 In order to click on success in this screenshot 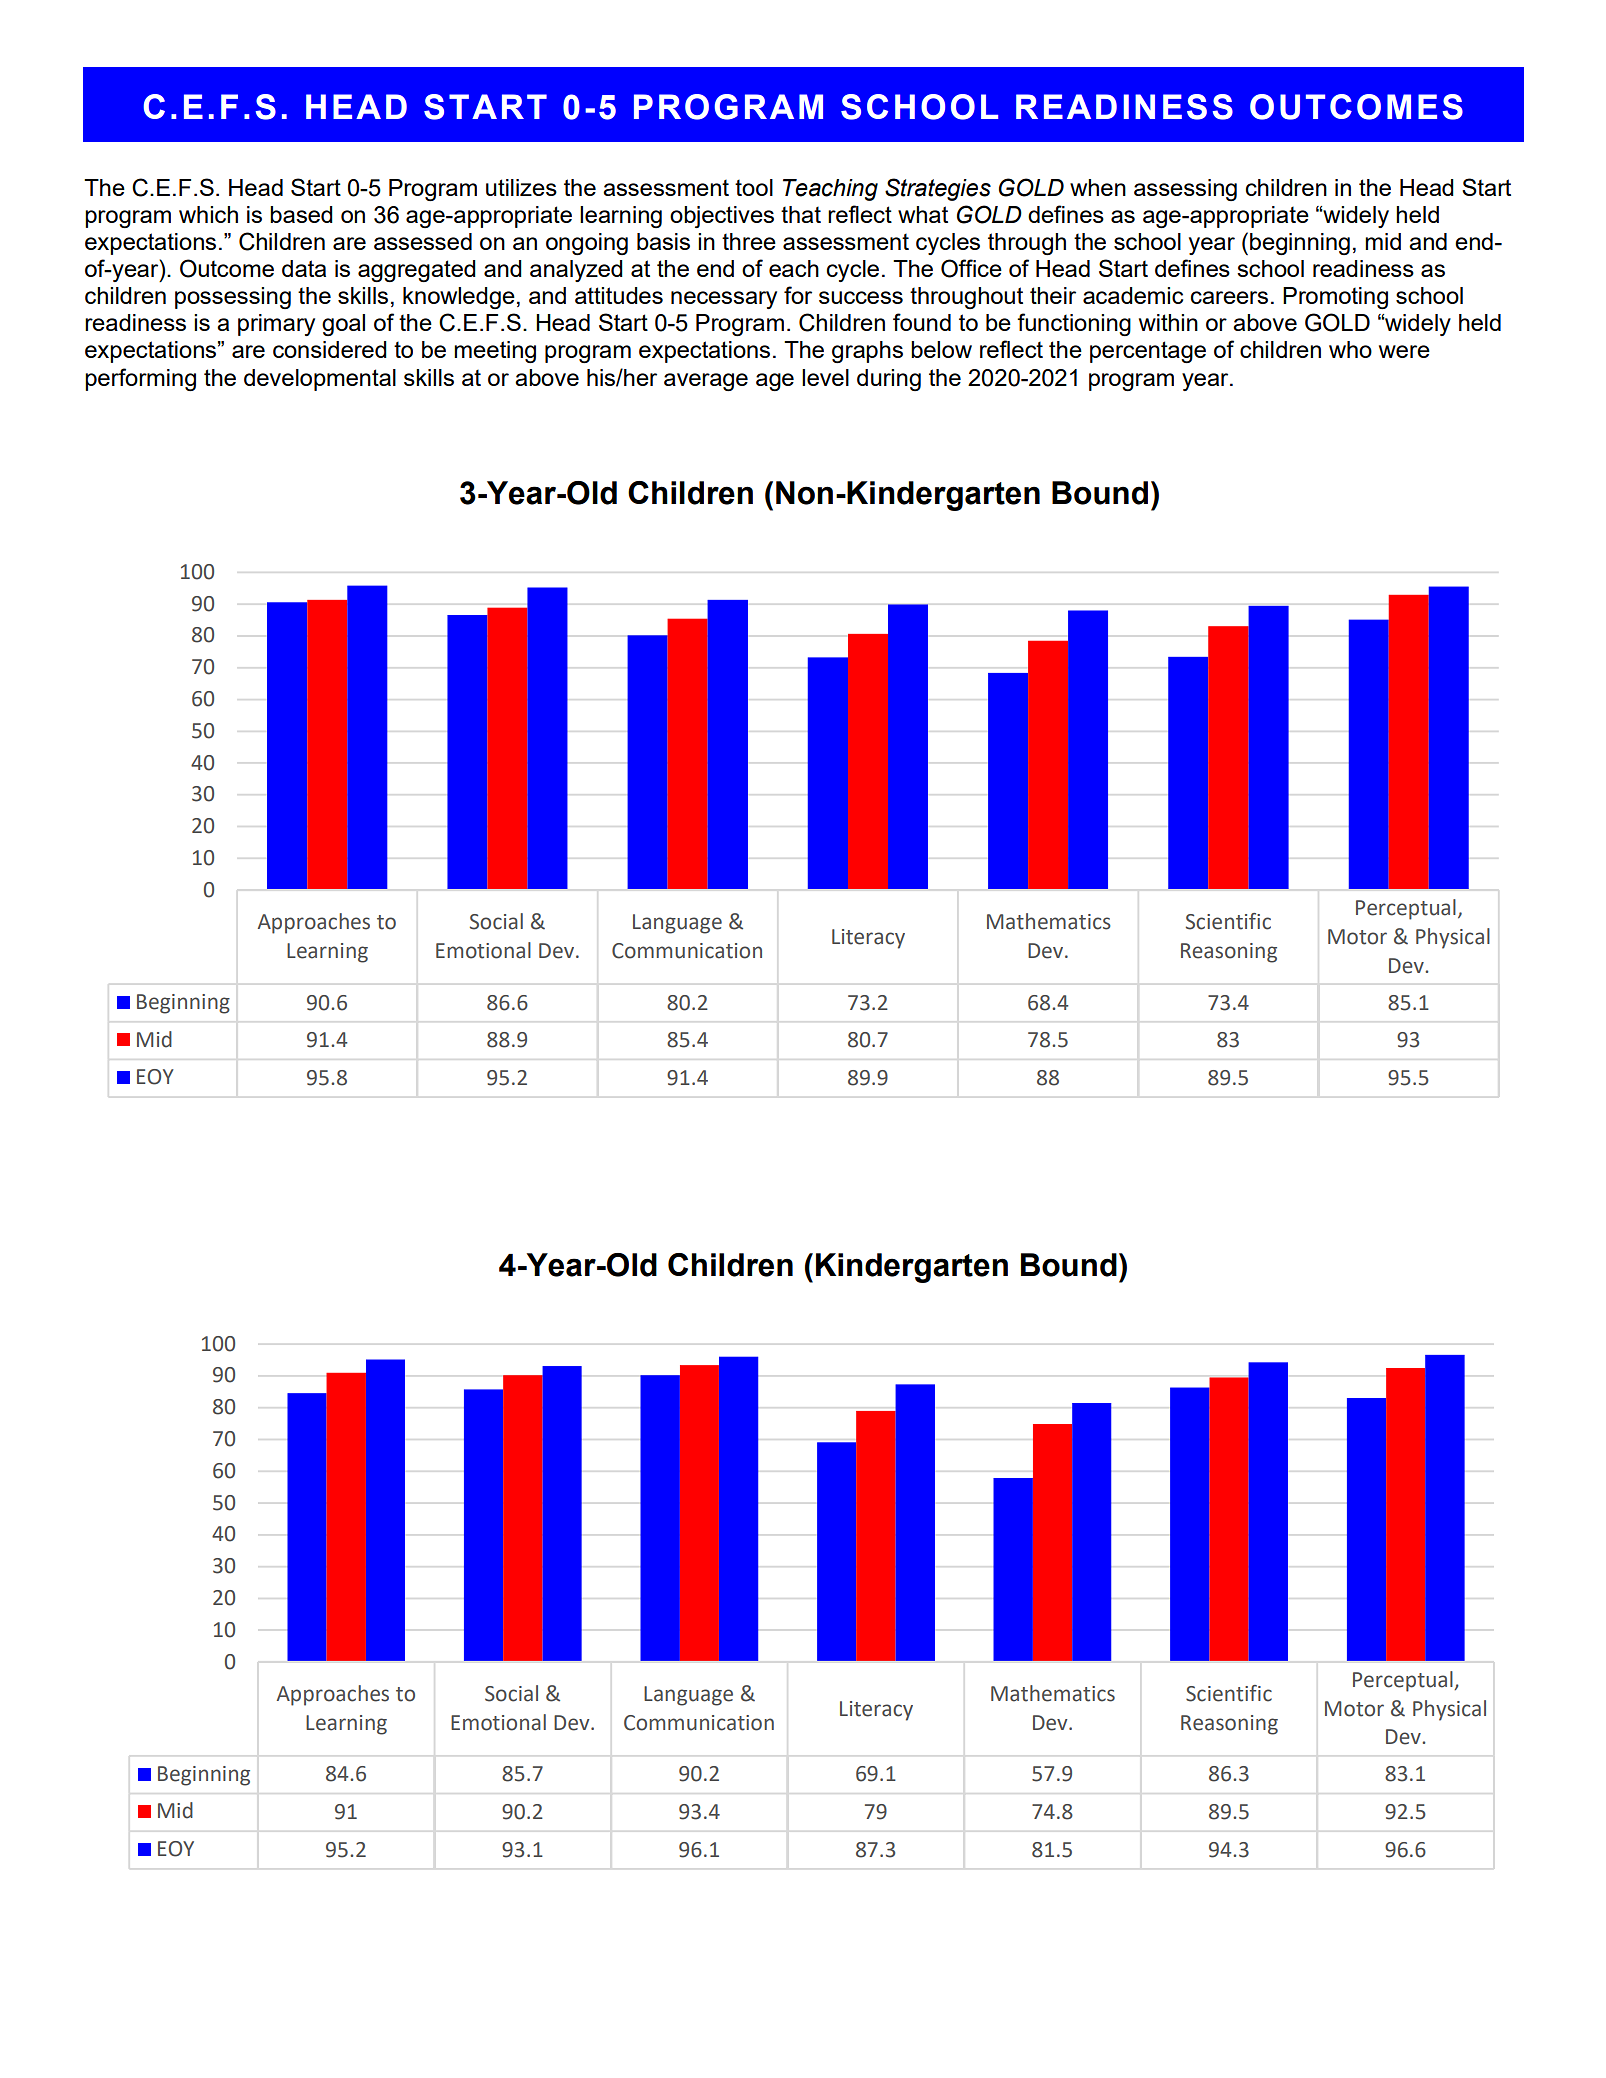, I will do `click(861, 297)`.
